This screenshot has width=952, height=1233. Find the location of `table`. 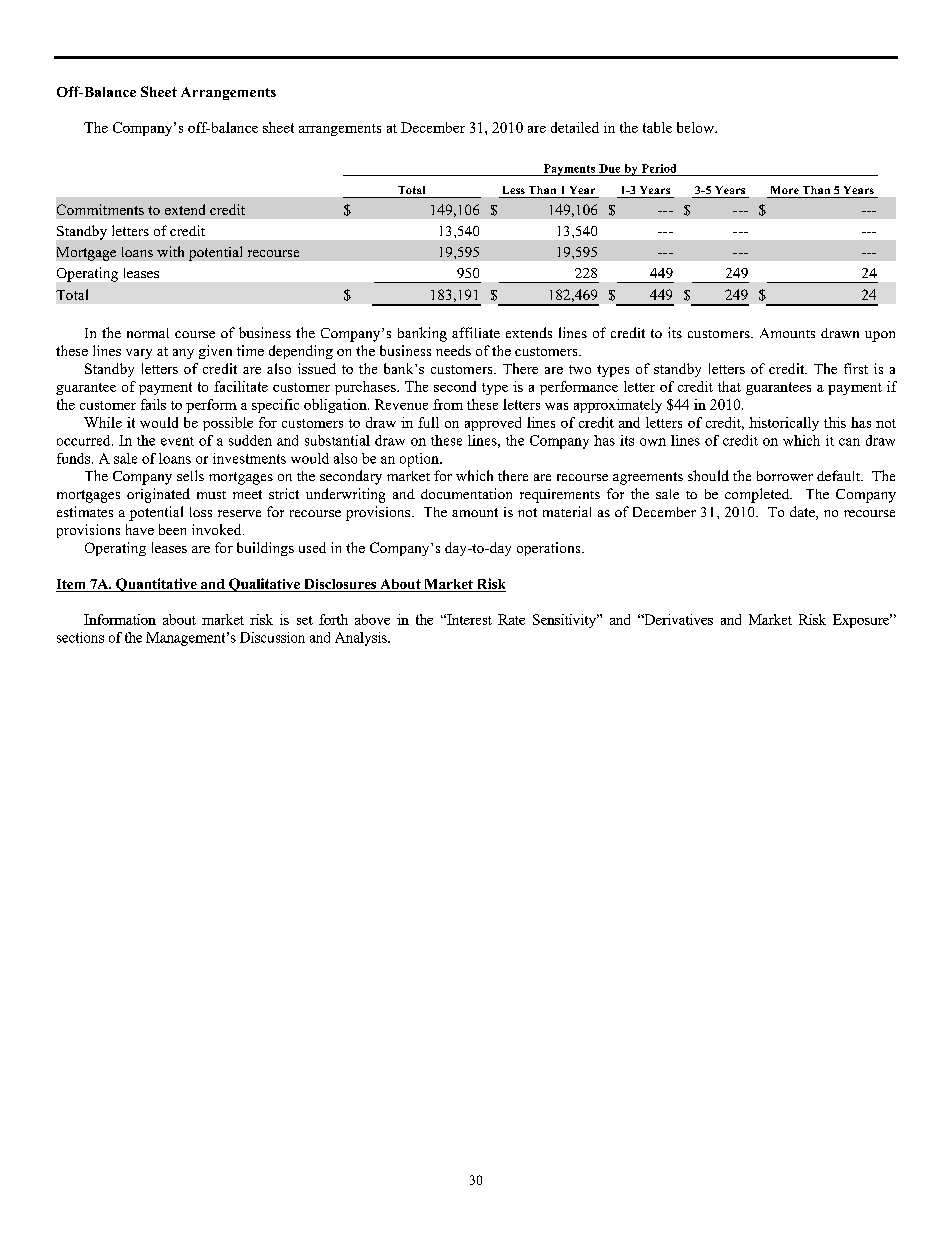

table is located at coordinates (657, 127).
